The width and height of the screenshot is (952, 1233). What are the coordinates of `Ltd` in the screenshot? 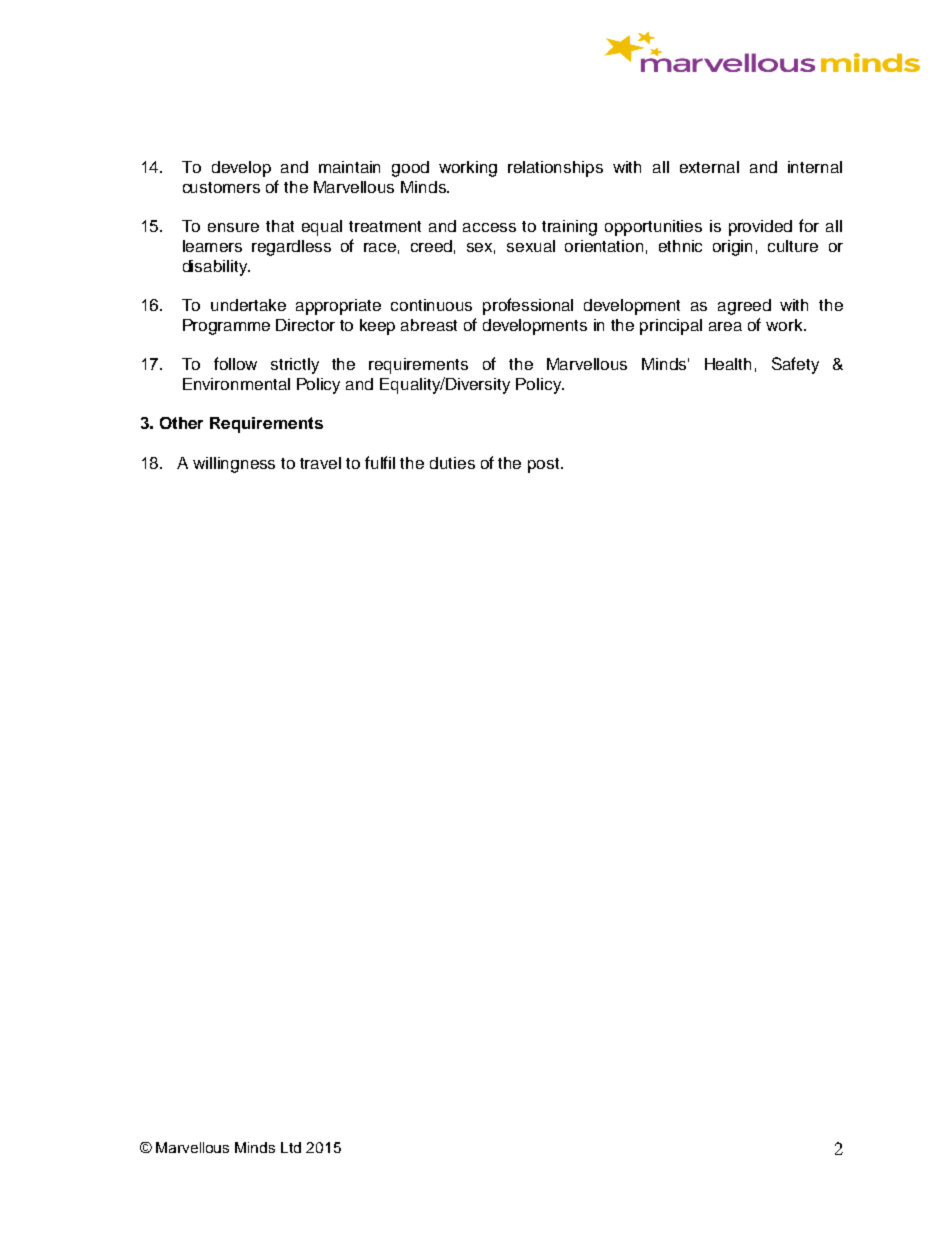 It's located at (291, 1147).
